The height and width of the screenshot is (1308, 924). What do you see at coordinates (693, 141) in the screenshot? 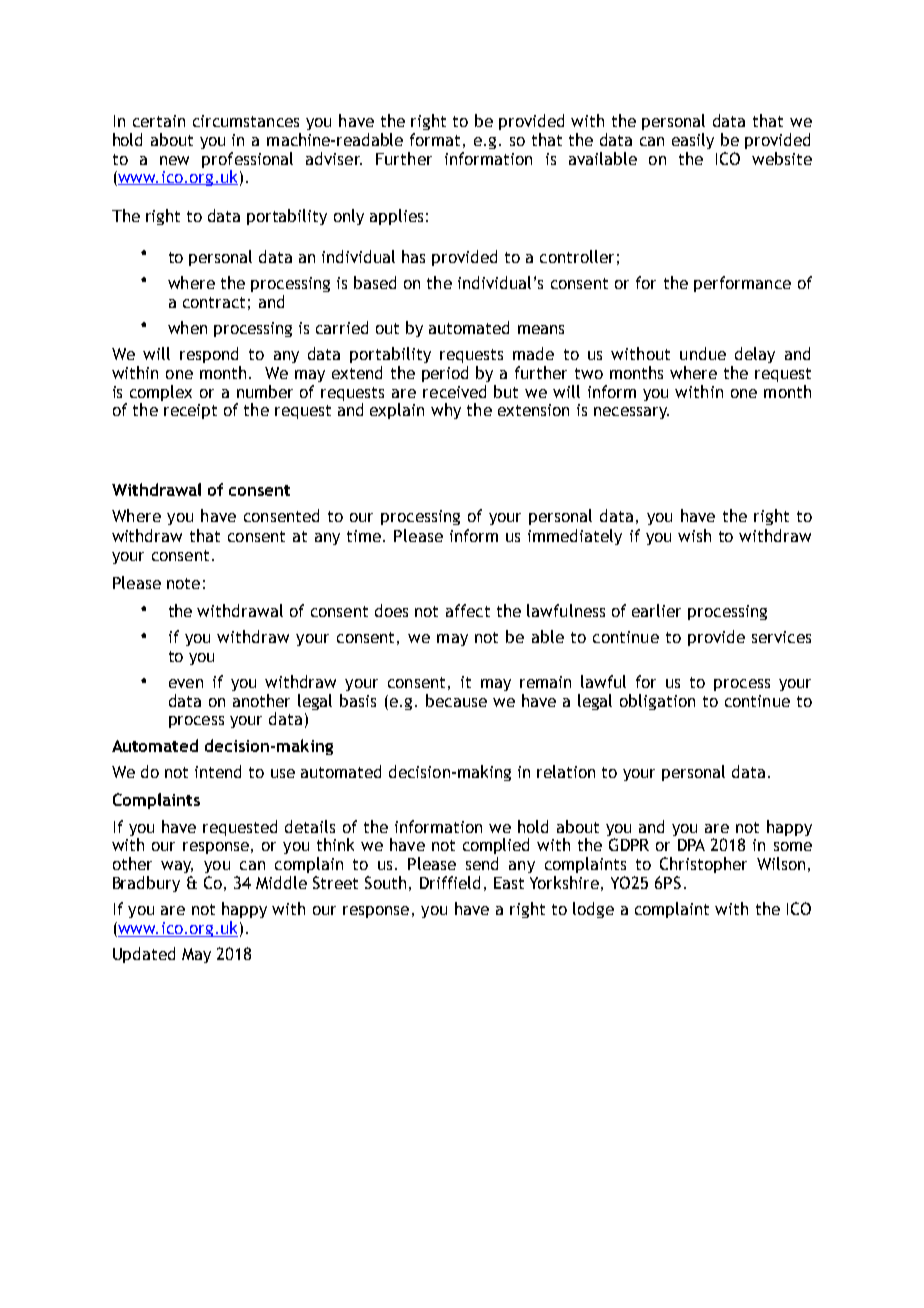
I see `easily` at bounding box center [693, 141].
